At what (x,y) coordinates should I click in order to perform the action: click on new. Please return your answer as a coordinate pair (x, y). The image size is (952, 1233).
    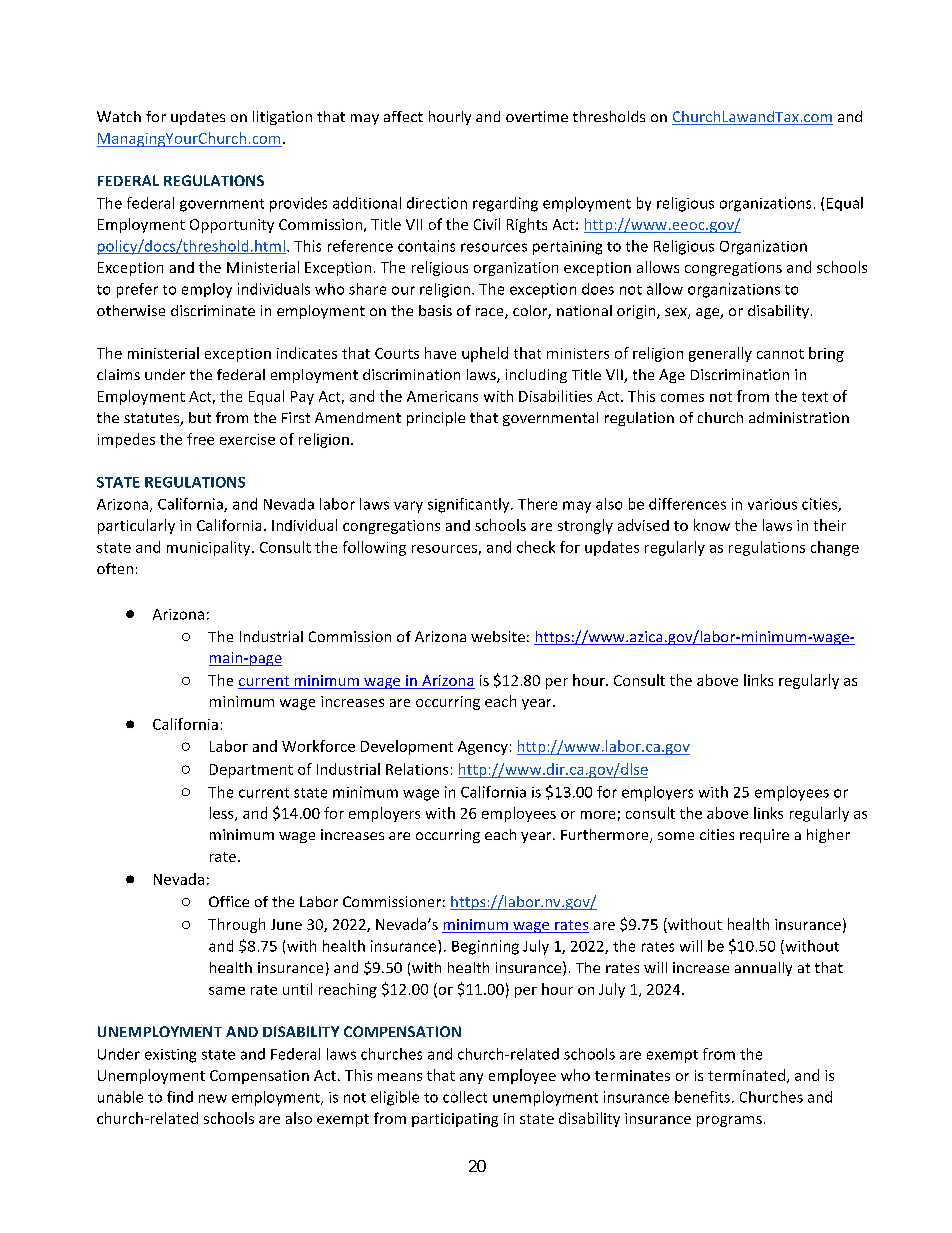
    Looking at the image, I should click on (213, 1098).
